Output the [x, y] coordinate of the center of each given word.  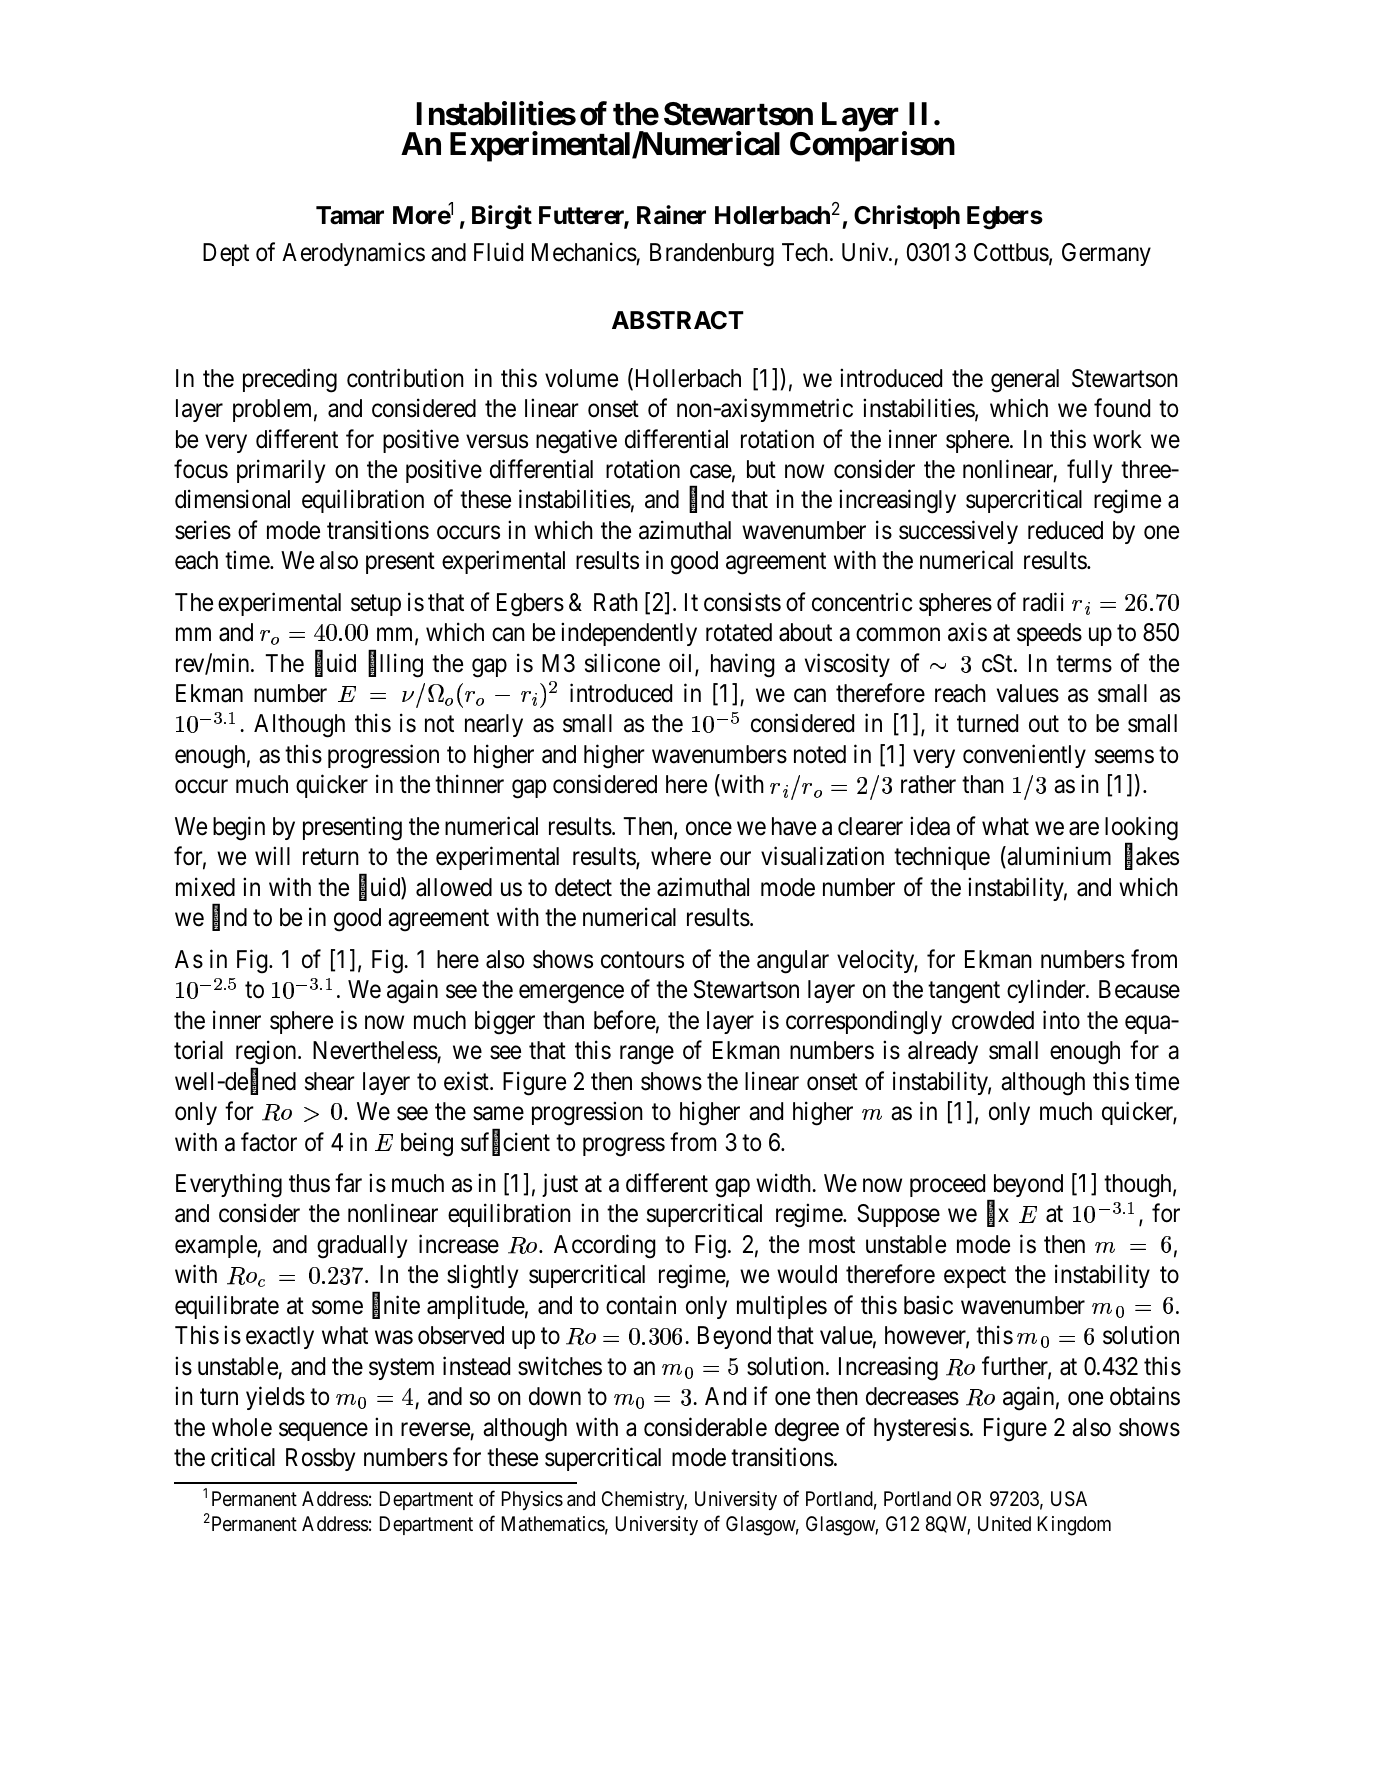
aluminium [1058, 858]
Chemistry [644, 1500]
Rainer [671, 215]
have [794, 826]
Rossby [320, 1459]
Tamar [350, 215]
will [272, 856]
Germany [1106, 254]
